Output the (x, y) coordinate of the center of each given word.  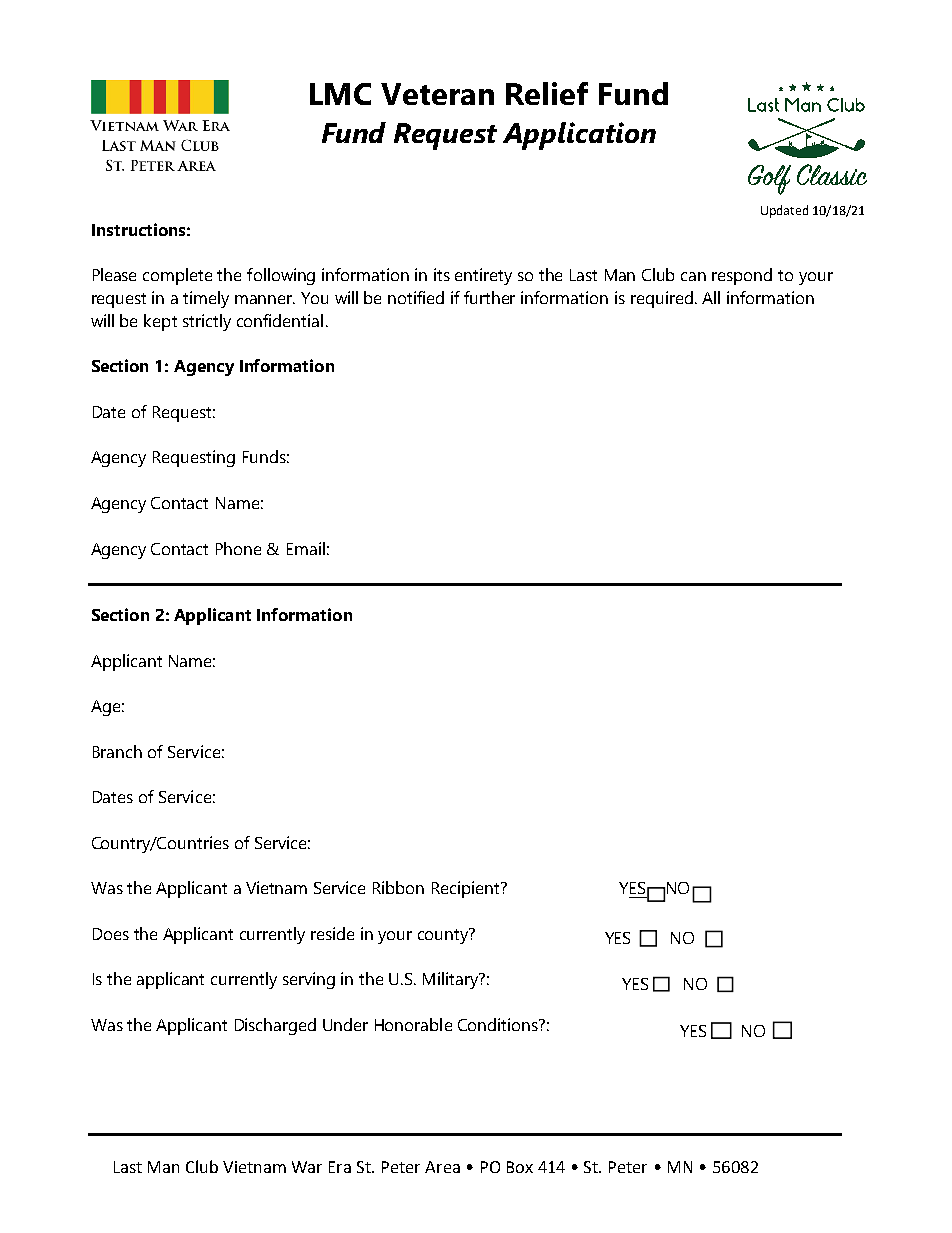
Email (306, 548)
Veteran (437, 94)
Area (442, 1167)
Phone (238, 548)
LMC (340, 94)
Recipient (467, 889)
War (307, 1167)
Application (579, 136)
